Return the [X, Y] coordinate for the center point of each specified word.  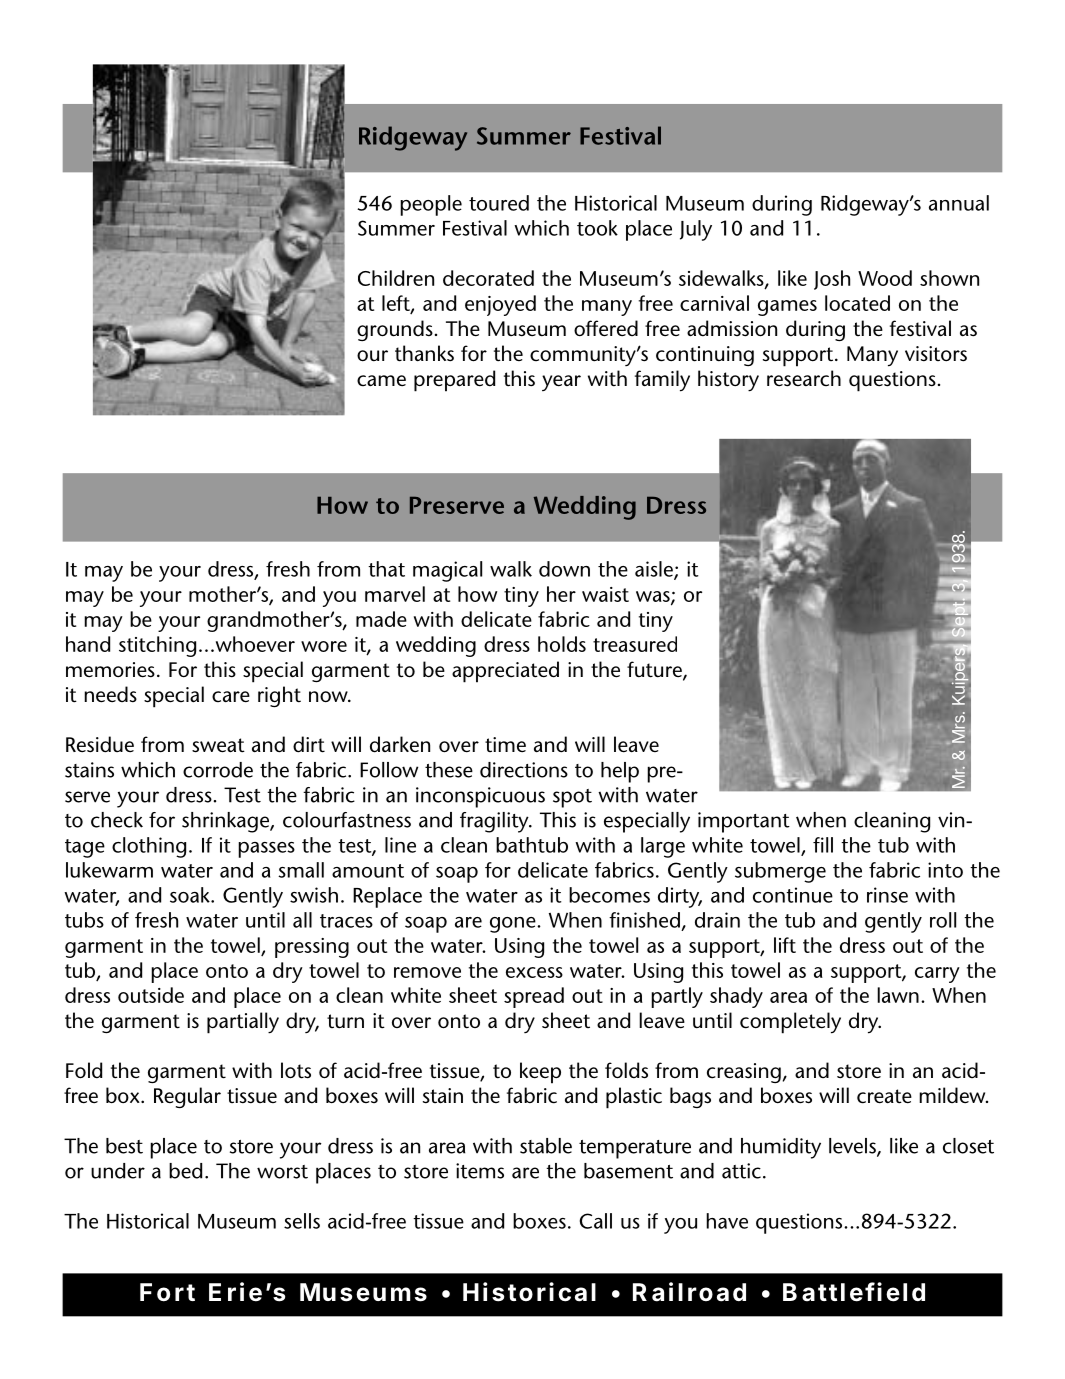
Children [396, 278]
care [231, 697]
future [655, 670]
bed [185, 1171]
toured [499, 203]
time [505, 745]
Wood [885, 278]
